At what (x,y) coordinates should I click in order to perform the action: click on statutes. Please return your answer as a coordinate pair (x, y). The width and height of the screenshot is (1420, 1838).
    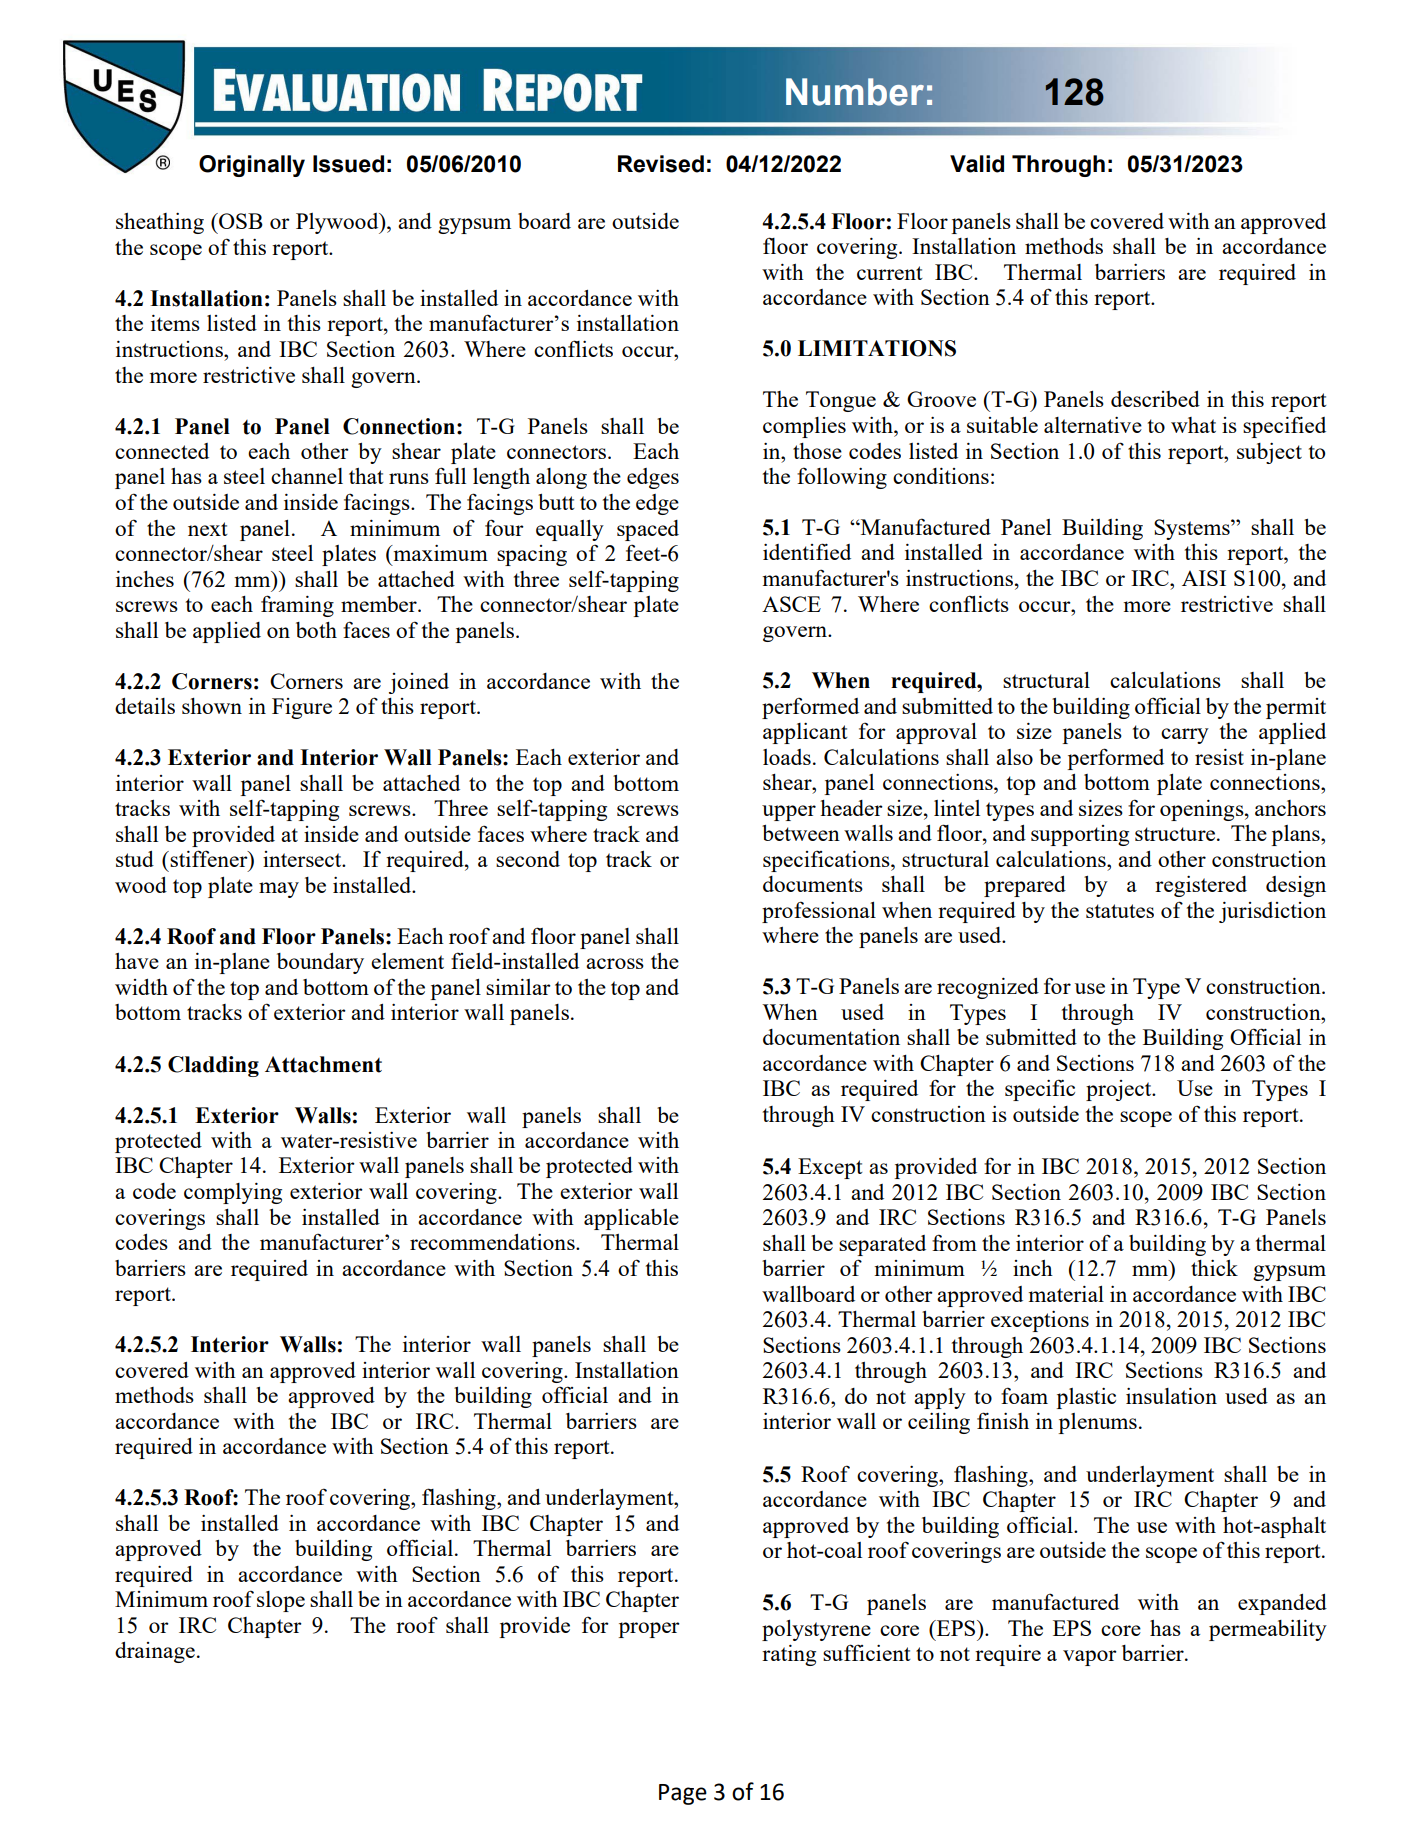
    Looking at the image, I should click on (1120, 911).
